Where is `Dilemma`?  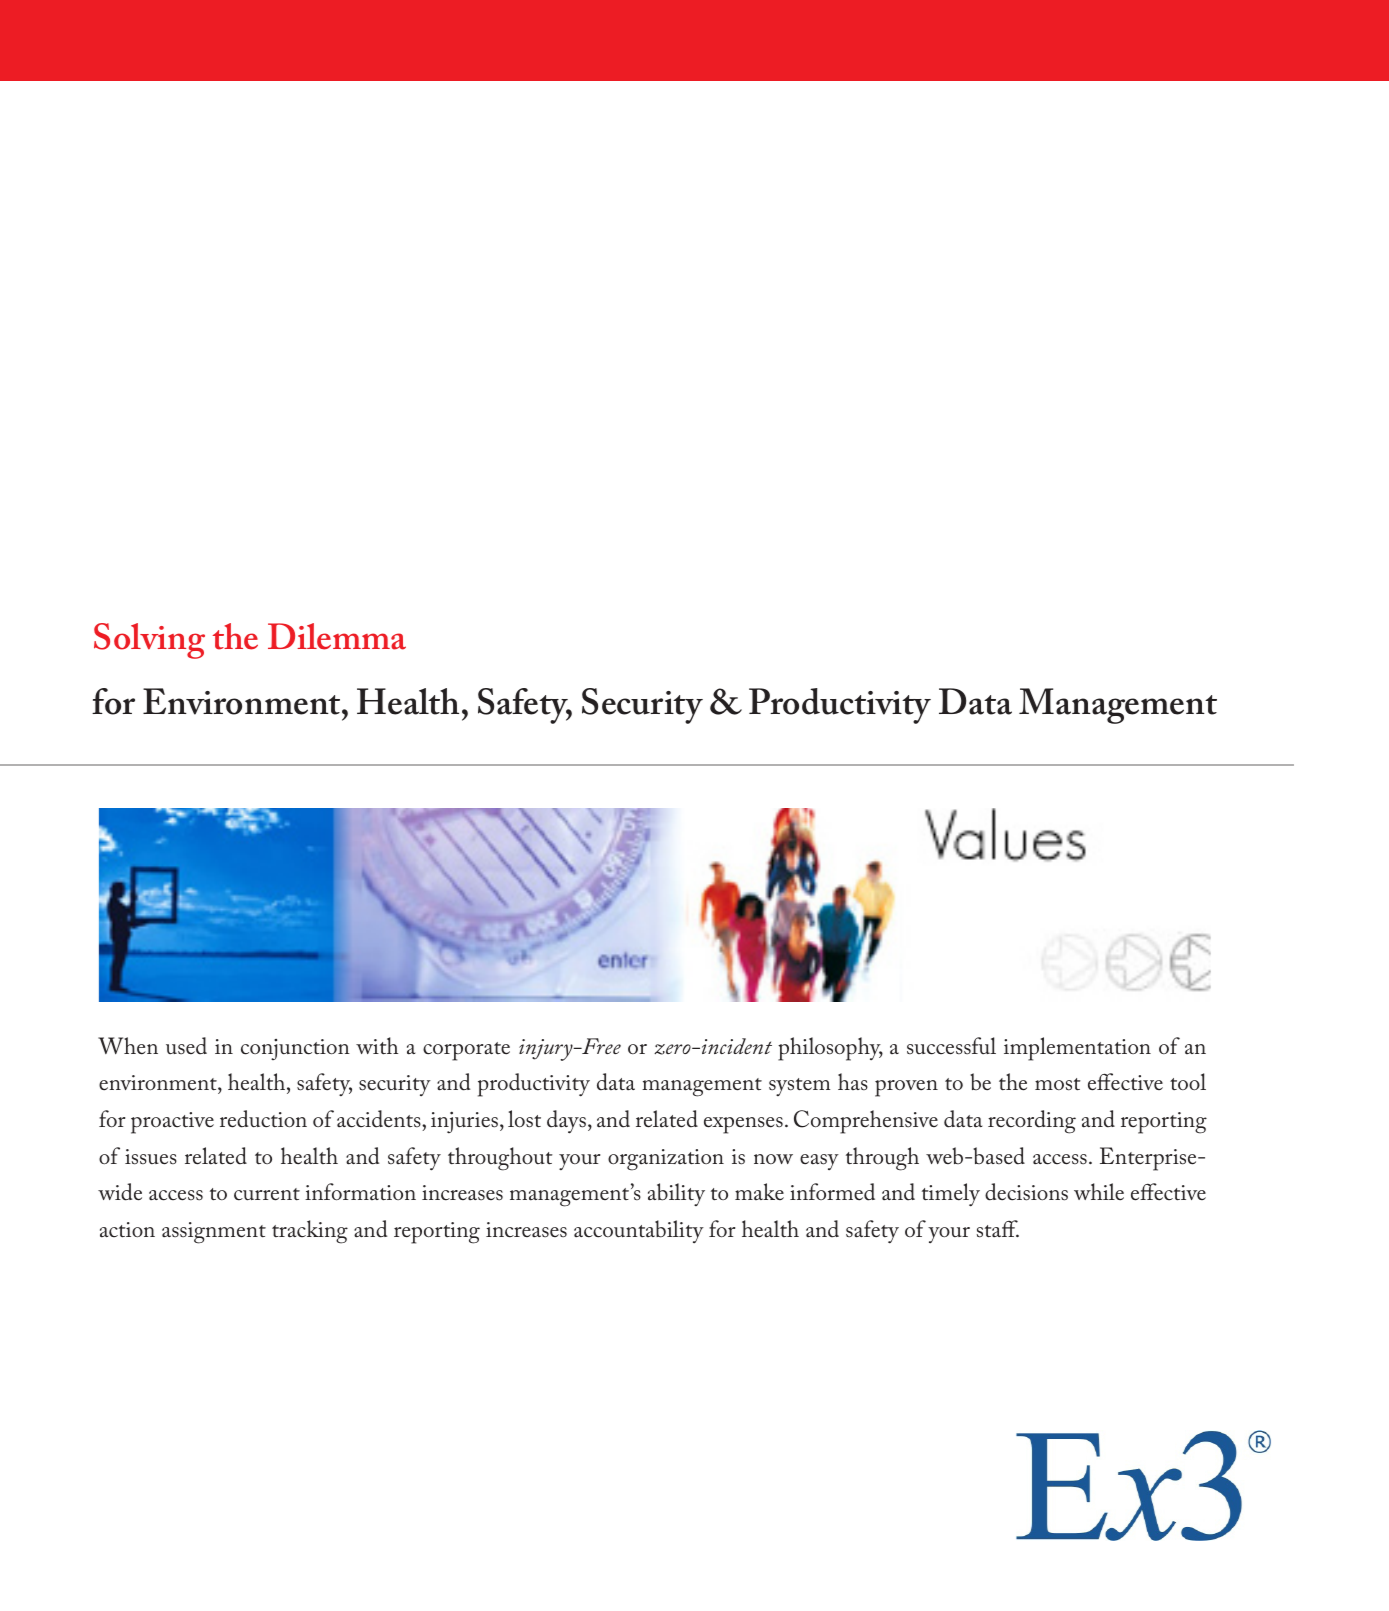 Dilemma is located at coordinates (337, 636).
